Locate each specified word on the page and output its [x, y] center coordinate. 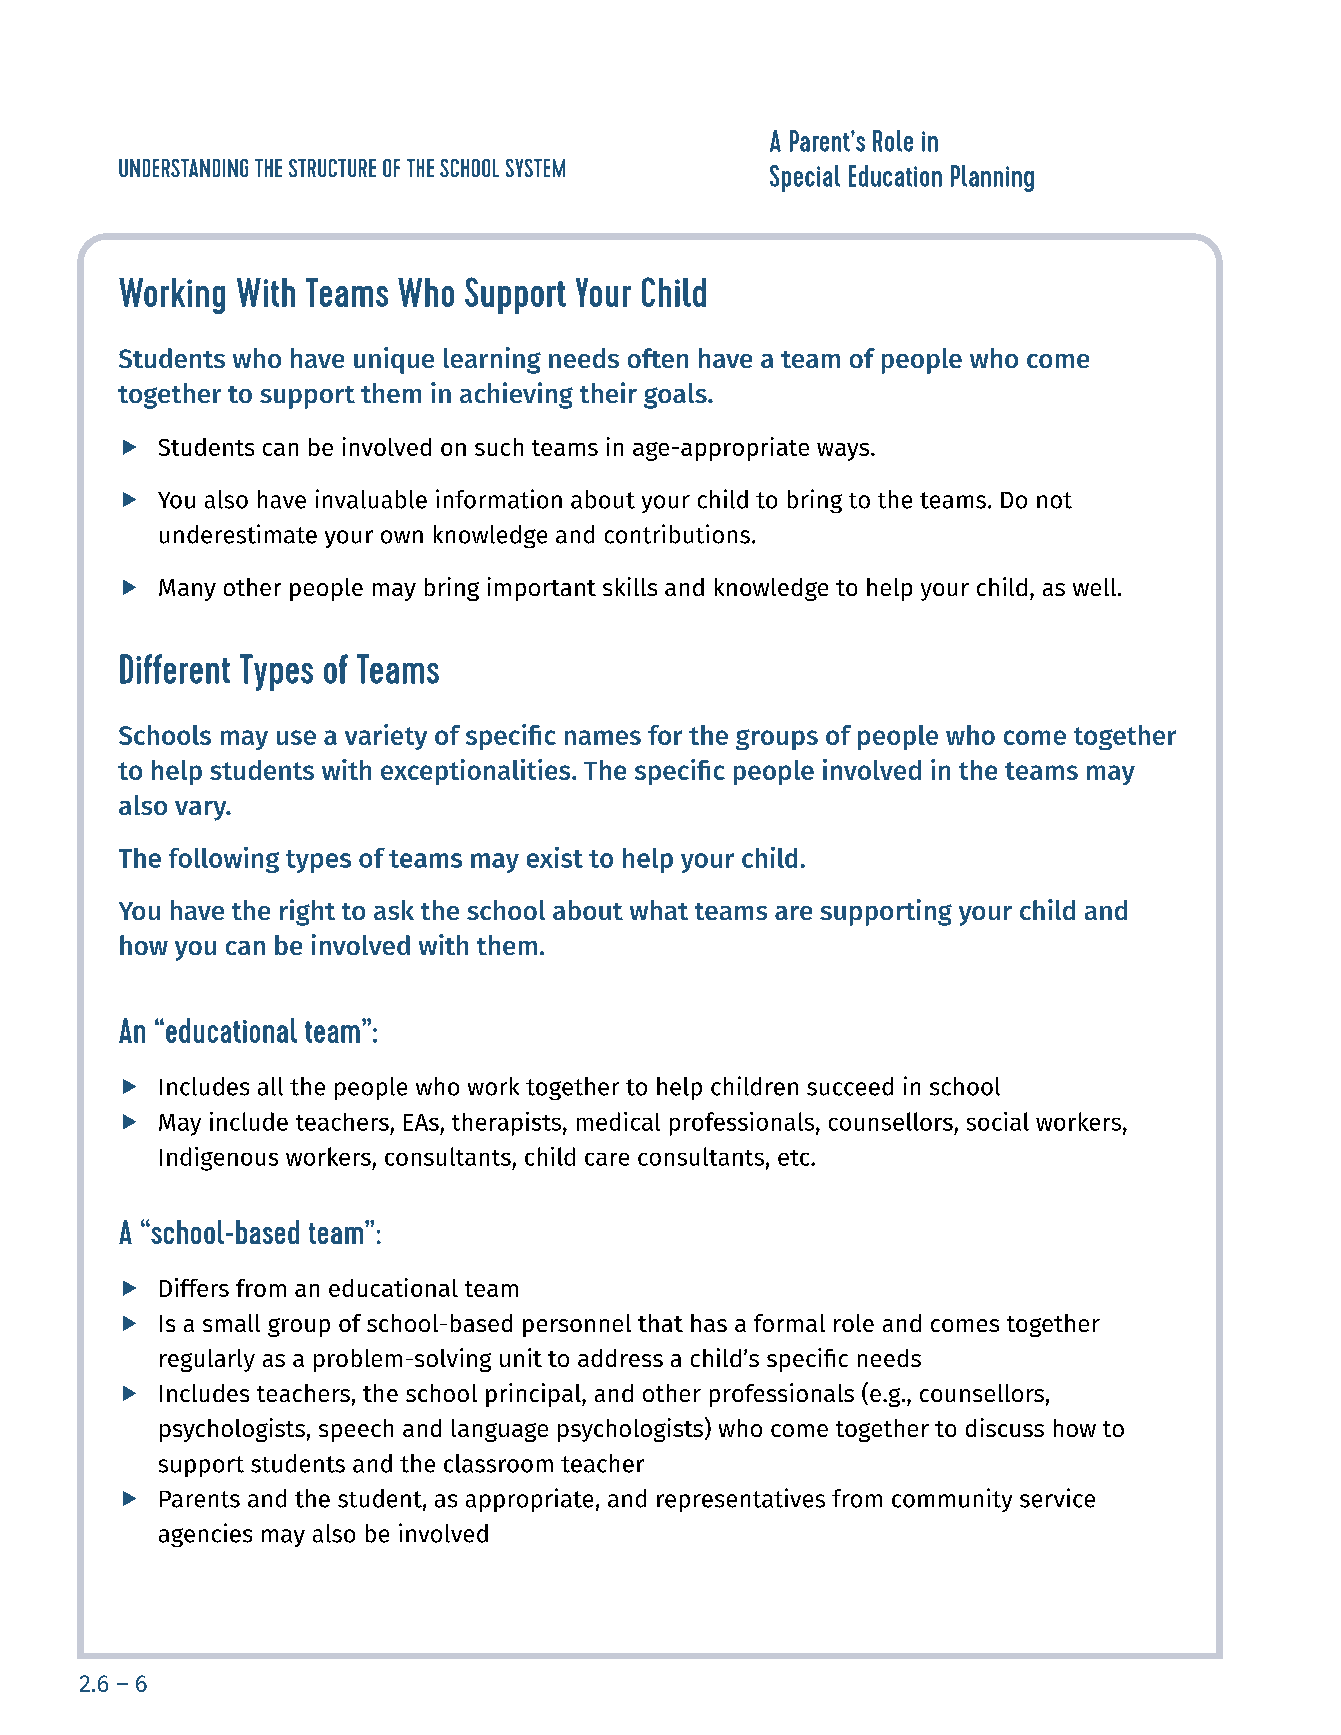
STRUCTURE [332, 168]
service [1057, 1498]
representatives [741, 1500]
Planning [992, 178]
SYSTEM [535, 168]
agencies [205, 1535]
